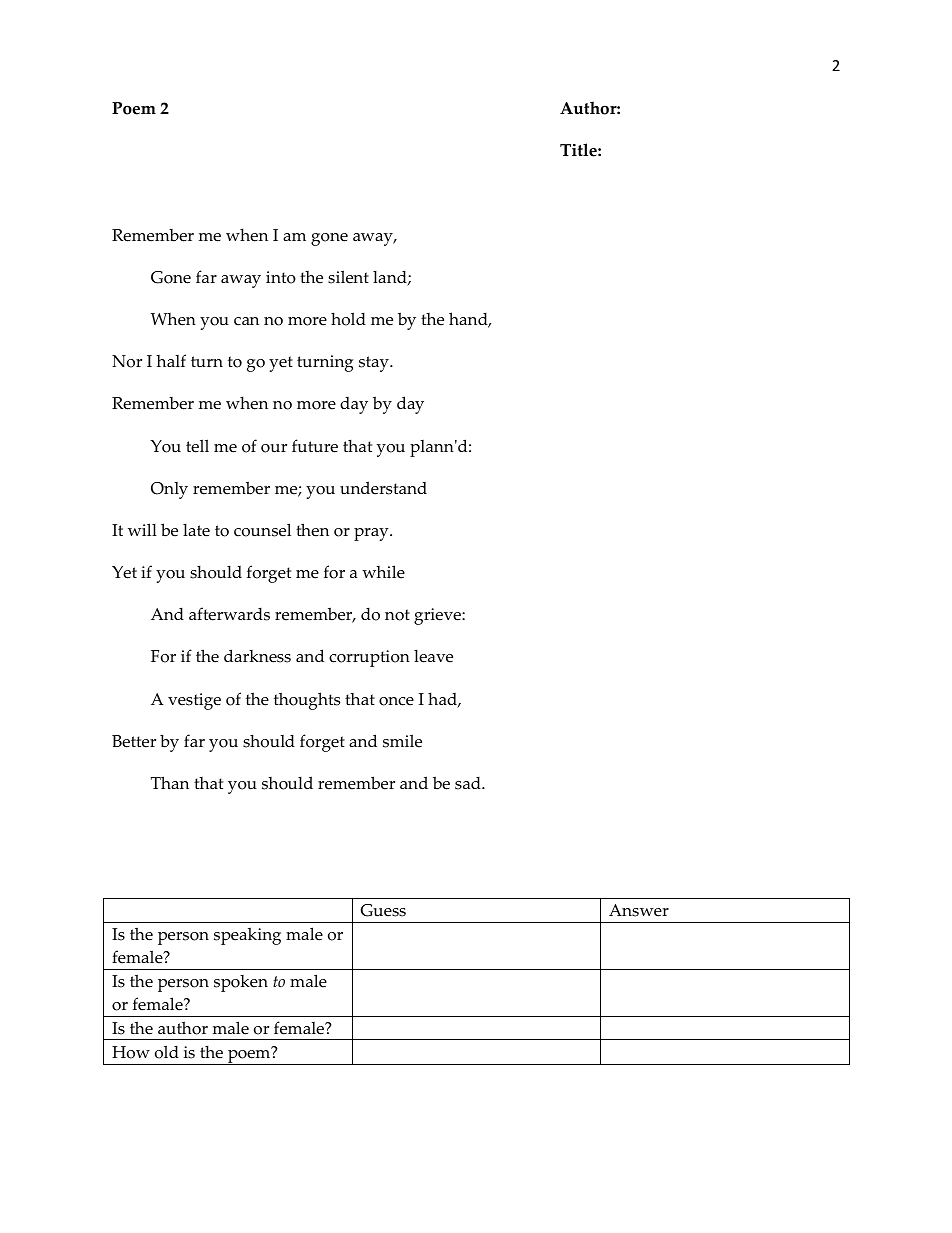 This image has height=1233, width=952. I want to click on can, so click(246, 321).
